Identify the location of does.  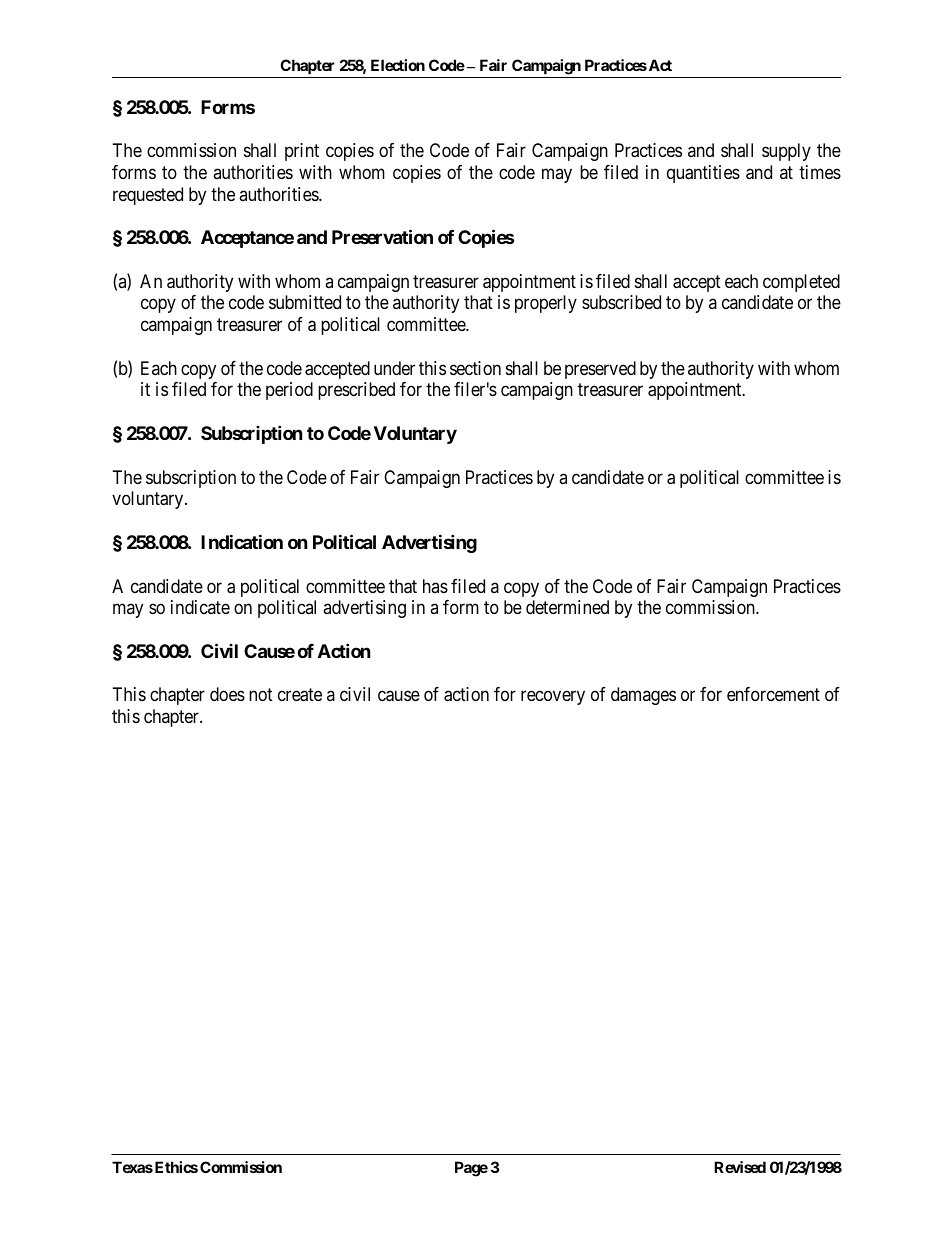
(227, 694).
